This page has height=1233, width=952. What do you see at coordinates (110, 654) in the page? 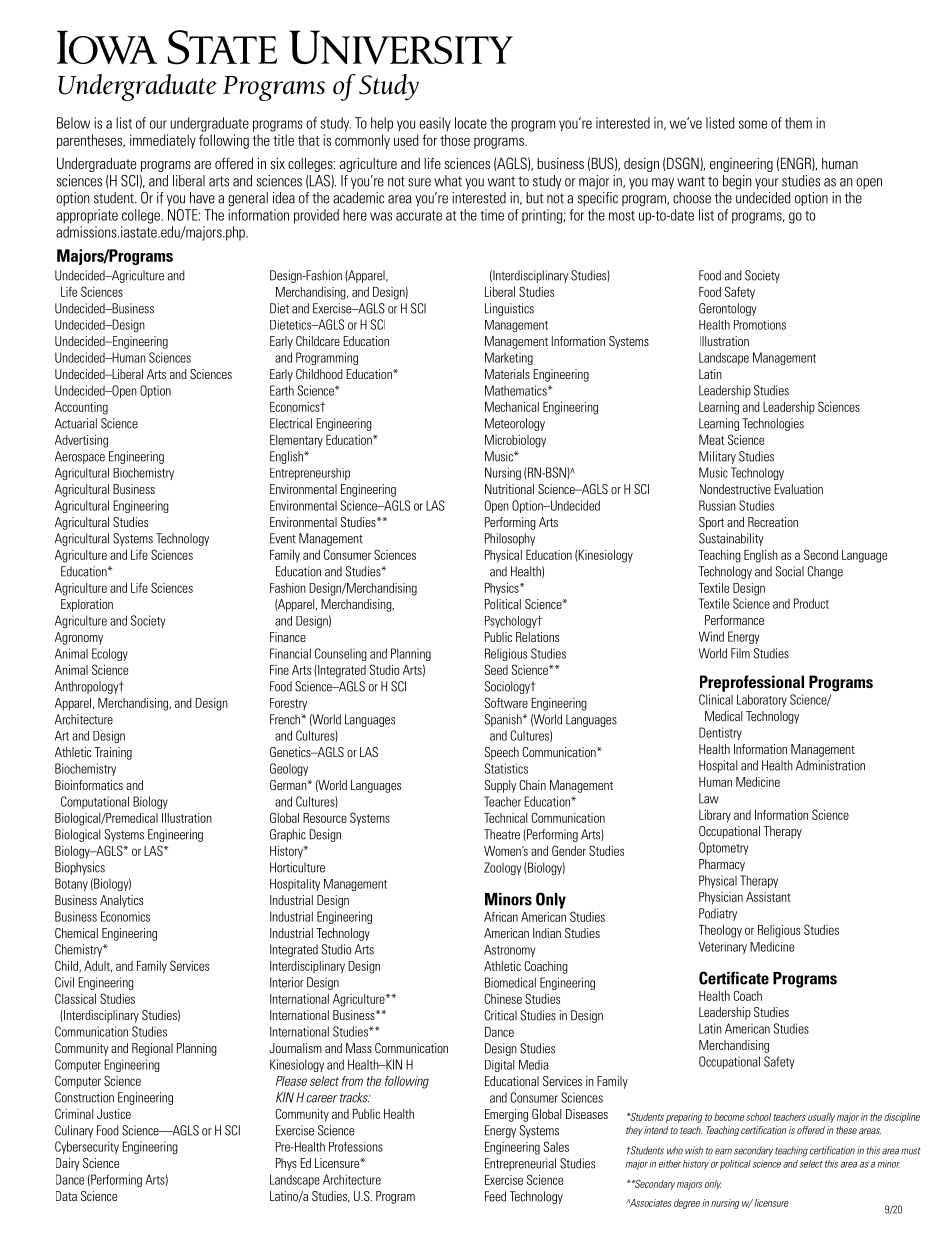
I see `Ecology` at bounding box center [110, 654].
